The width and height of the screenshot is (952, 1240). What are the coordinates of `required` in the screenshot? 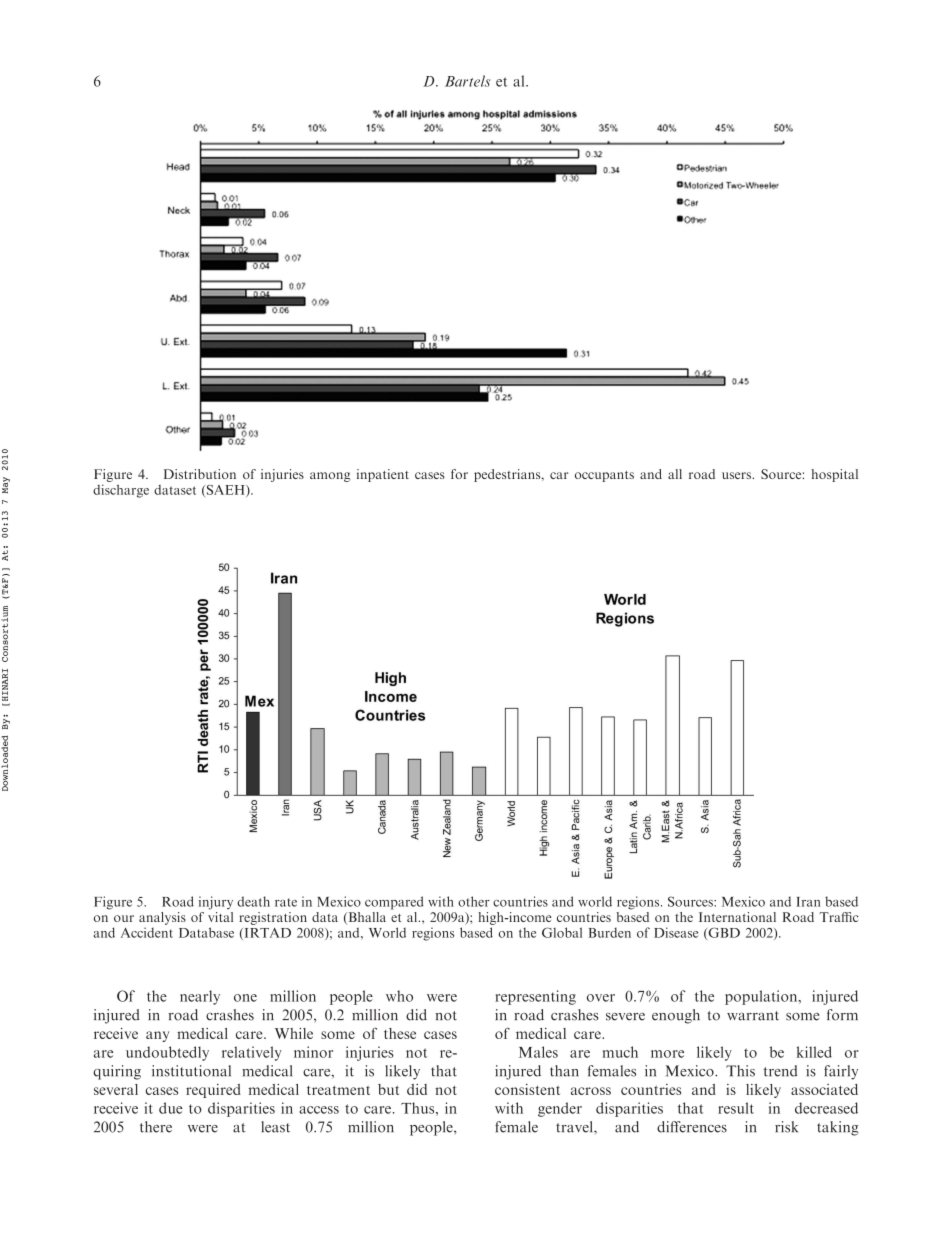 It's located at (213, 1091).
